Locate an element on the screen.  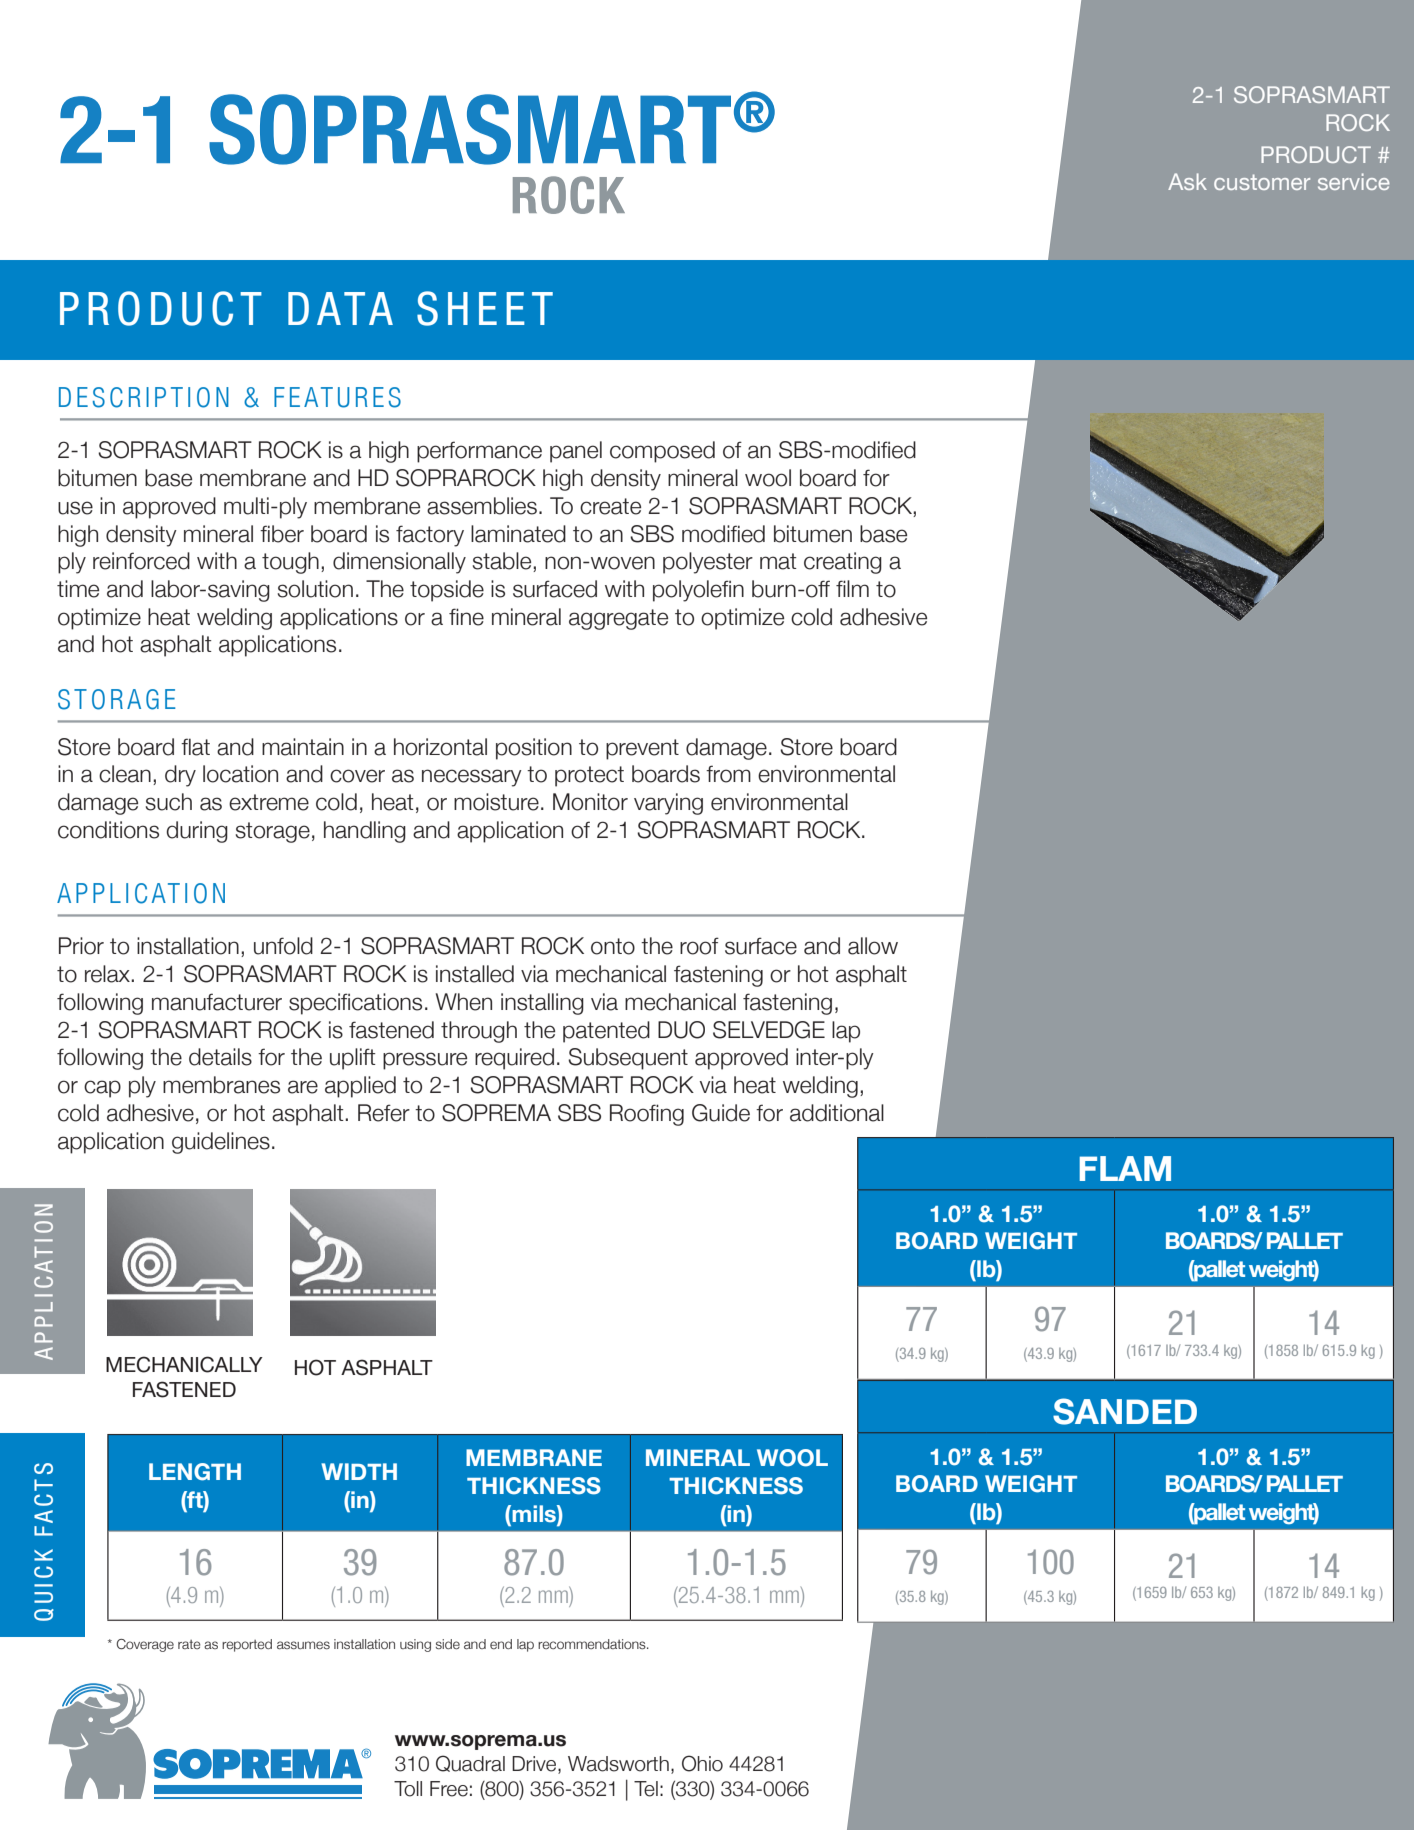
SANDED is located at coordinates (1125, 1411).
